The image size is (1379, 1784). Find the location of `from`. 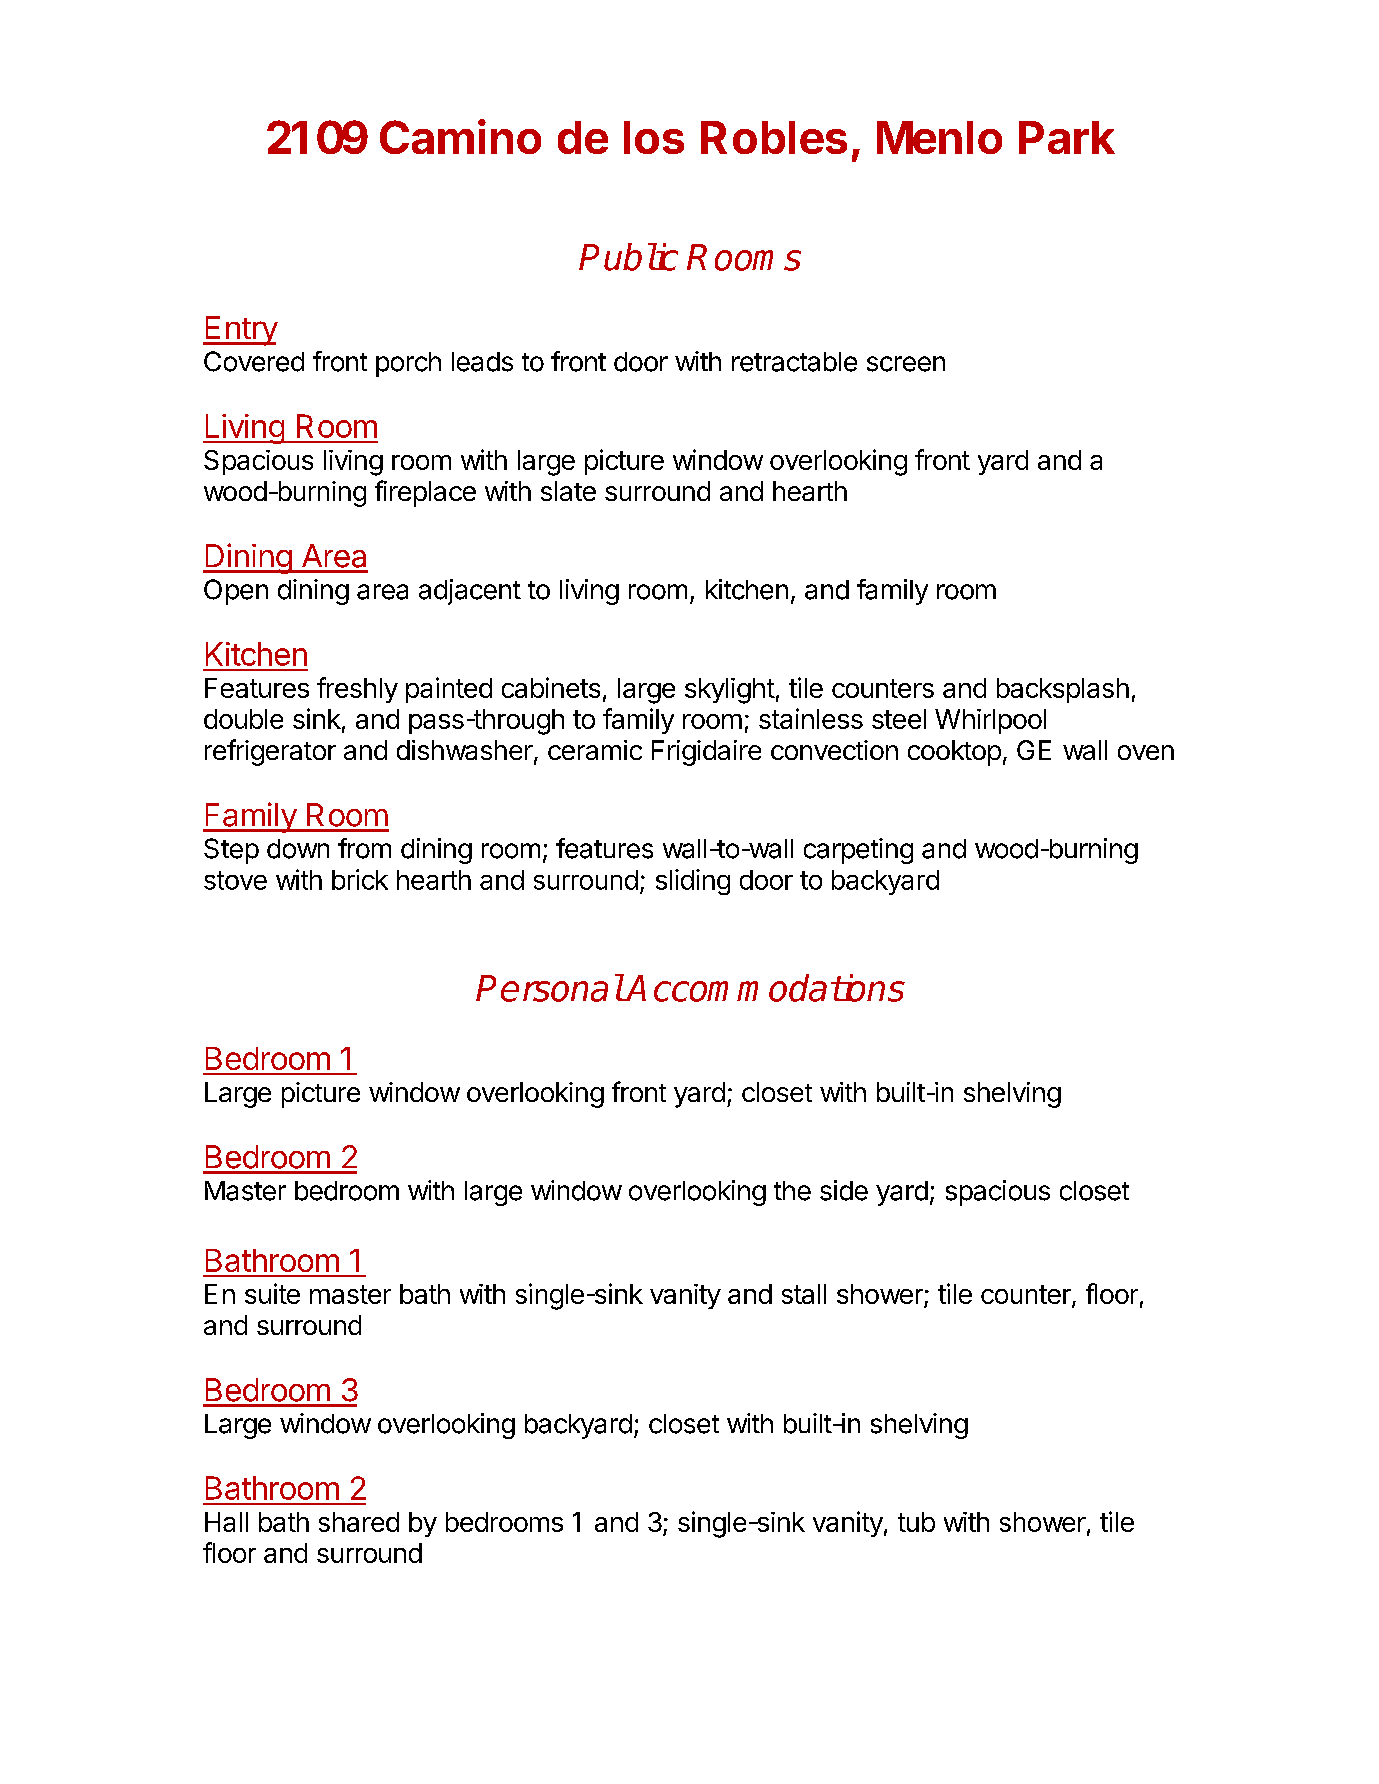

from is located at coordinates (364, 848).
